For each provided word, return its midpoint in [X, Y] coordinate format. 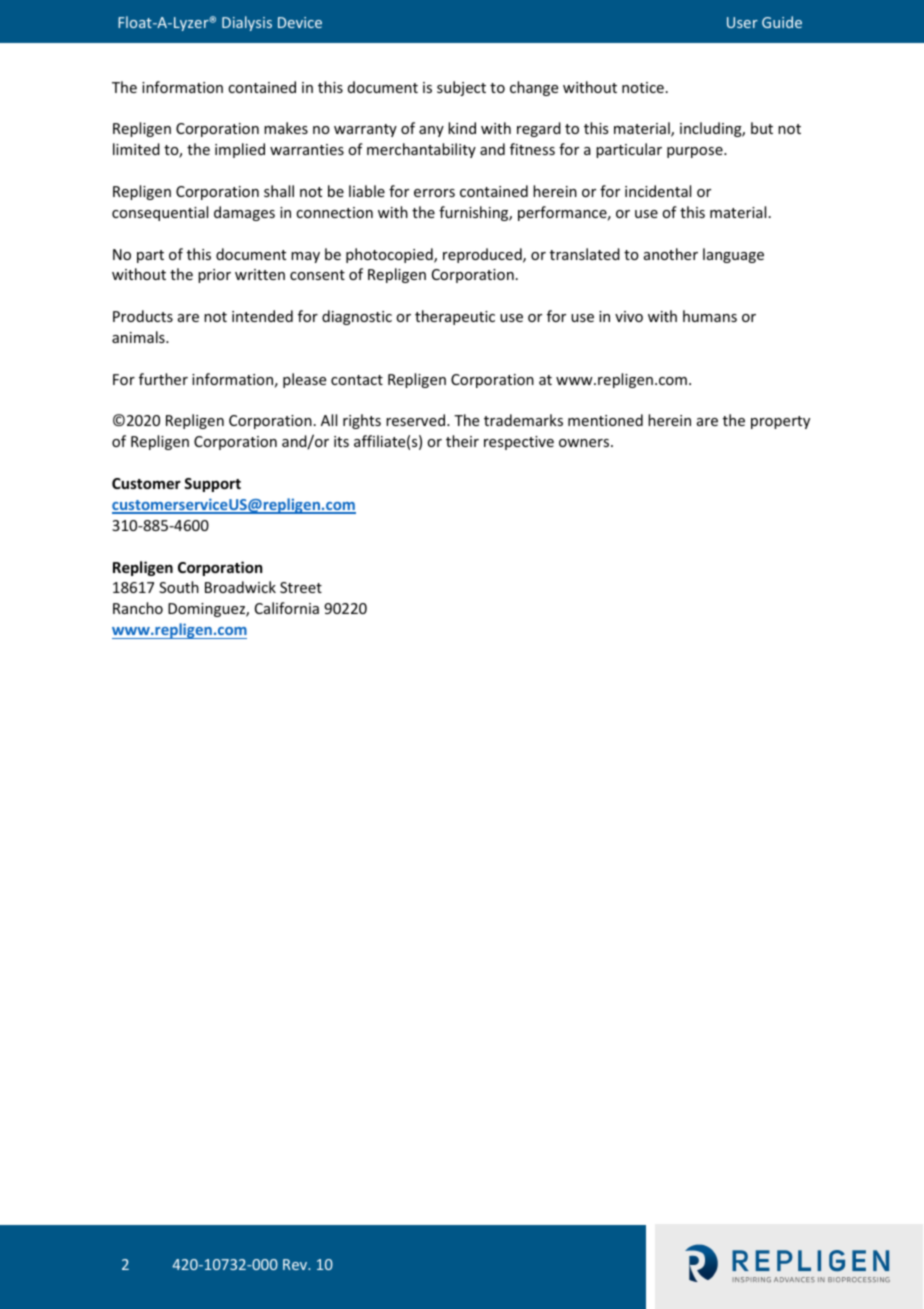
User [742, 22]
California [287, 608]
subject [461, 88]
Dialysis [247, 23]
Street [301, 587]
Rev [296, 1264]
